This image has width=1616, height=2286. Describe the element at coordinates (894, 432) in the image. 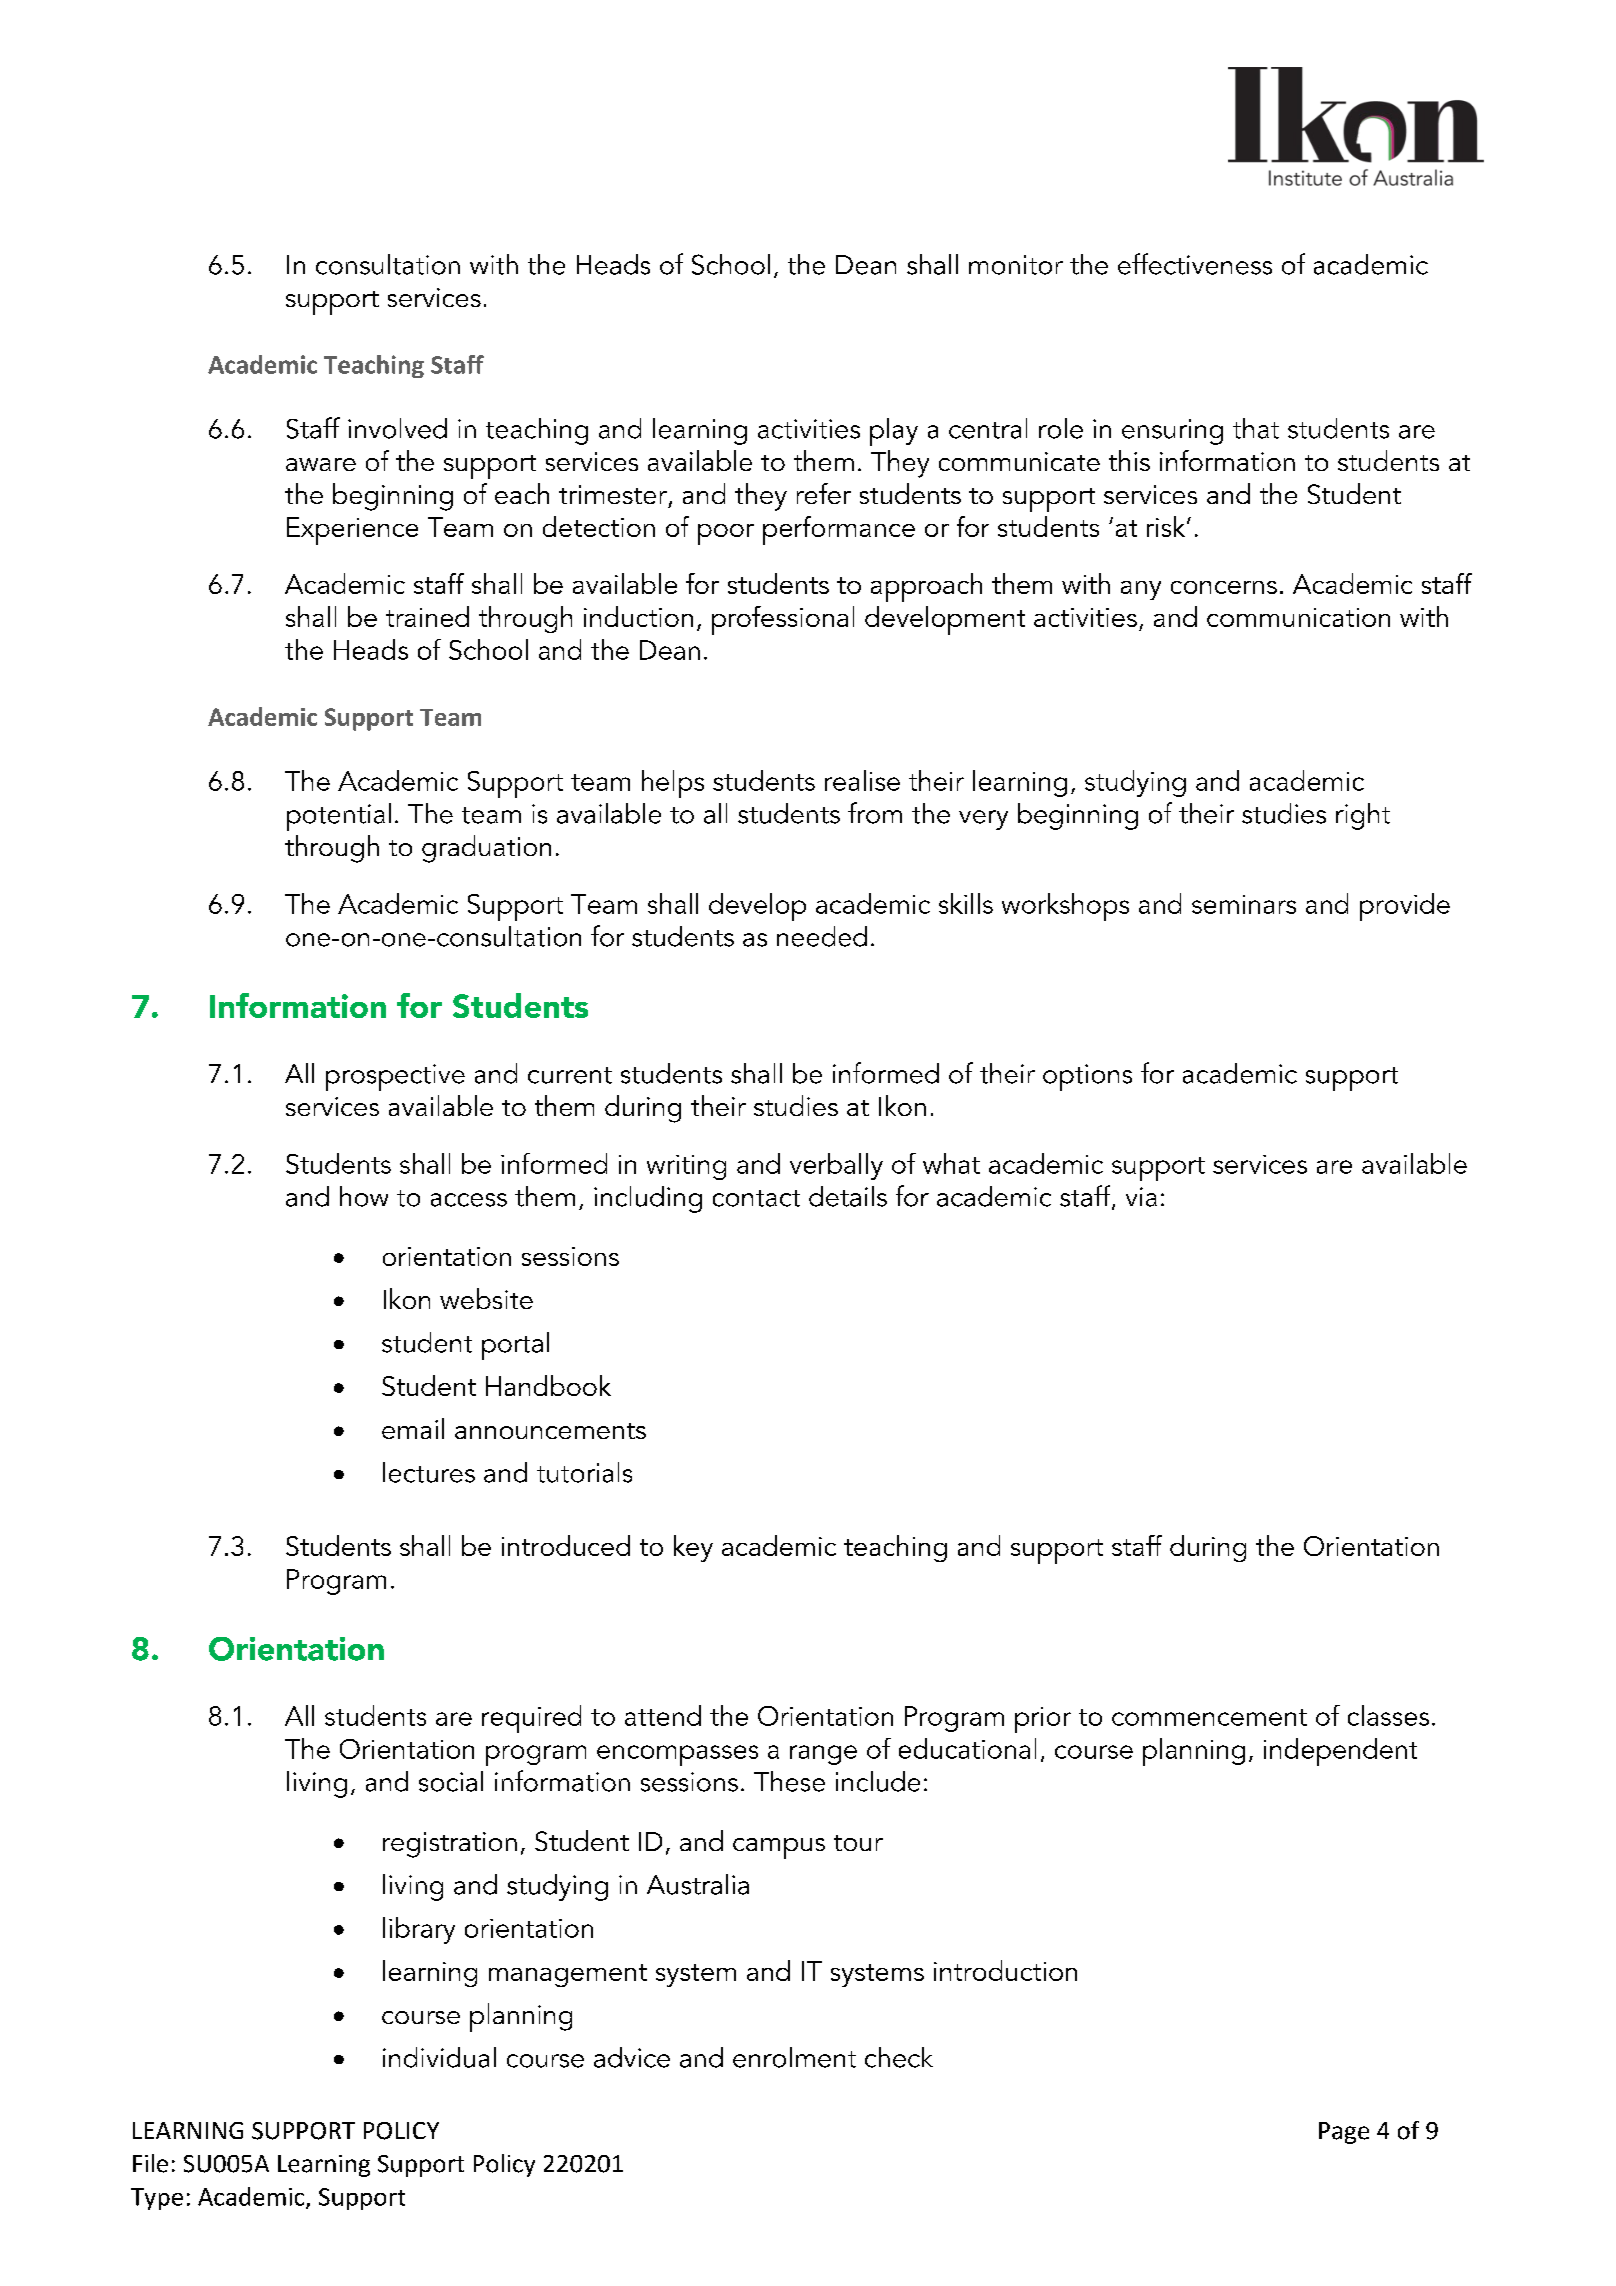

I see `play` at that location.
